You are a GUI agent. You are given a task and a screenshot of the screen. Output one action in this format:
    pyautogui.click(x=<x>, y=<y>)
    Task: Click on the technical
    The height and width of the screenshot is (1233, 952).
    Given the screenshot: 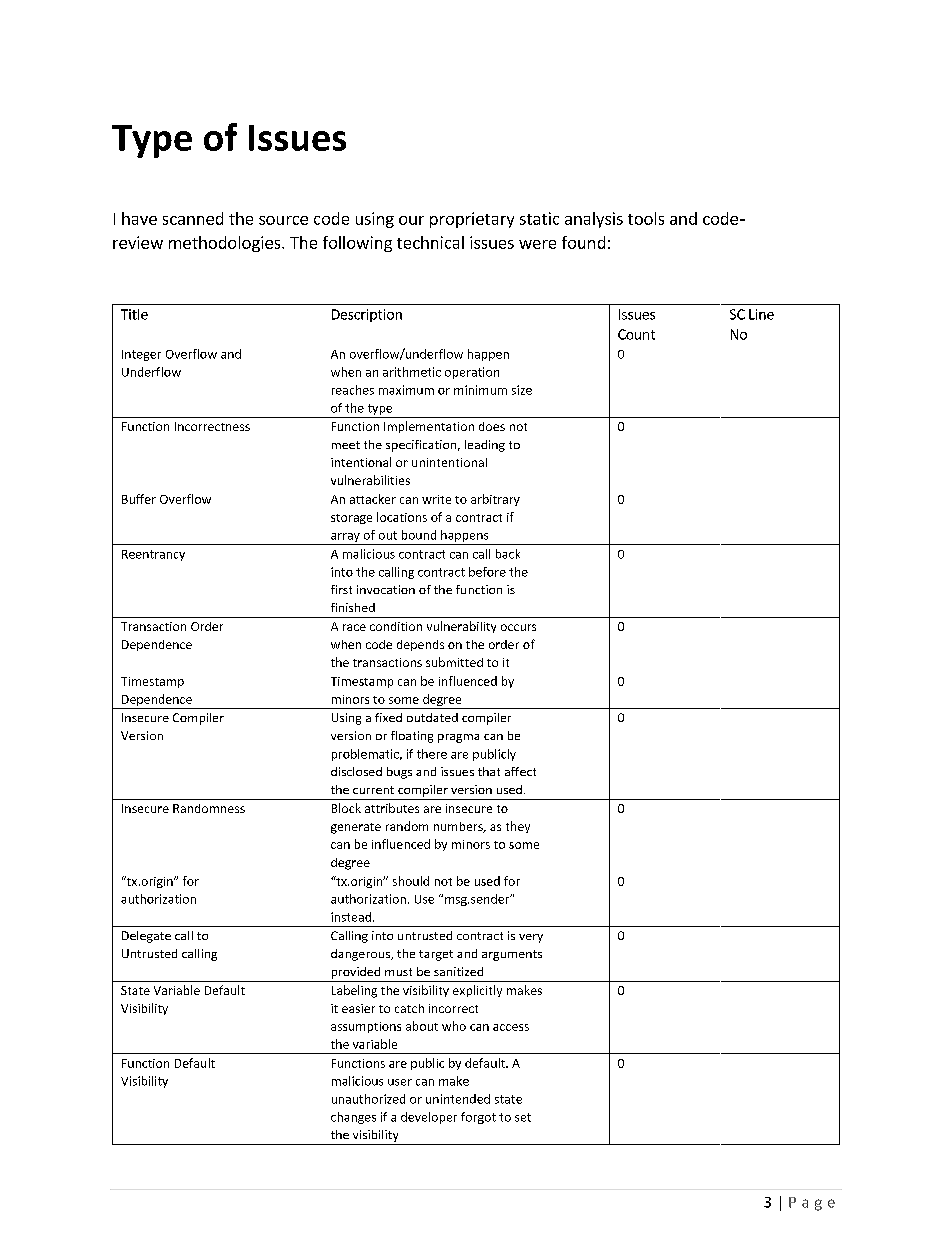 What is the action you would take?
    pyautogui.click(x=430, y=242)
